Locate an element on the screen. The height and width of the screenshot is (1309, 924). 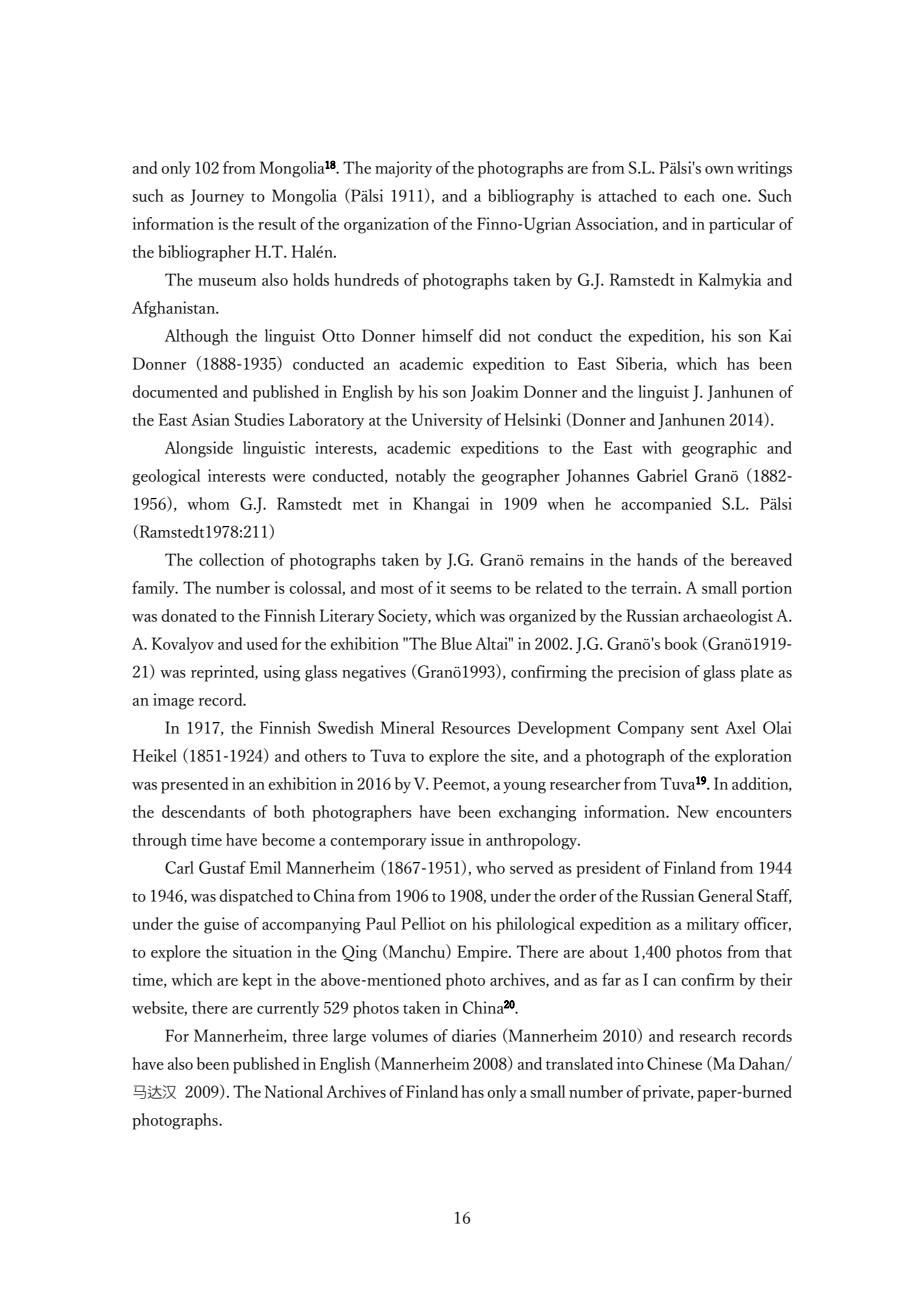
whom is located at coordinates (208, 503).
